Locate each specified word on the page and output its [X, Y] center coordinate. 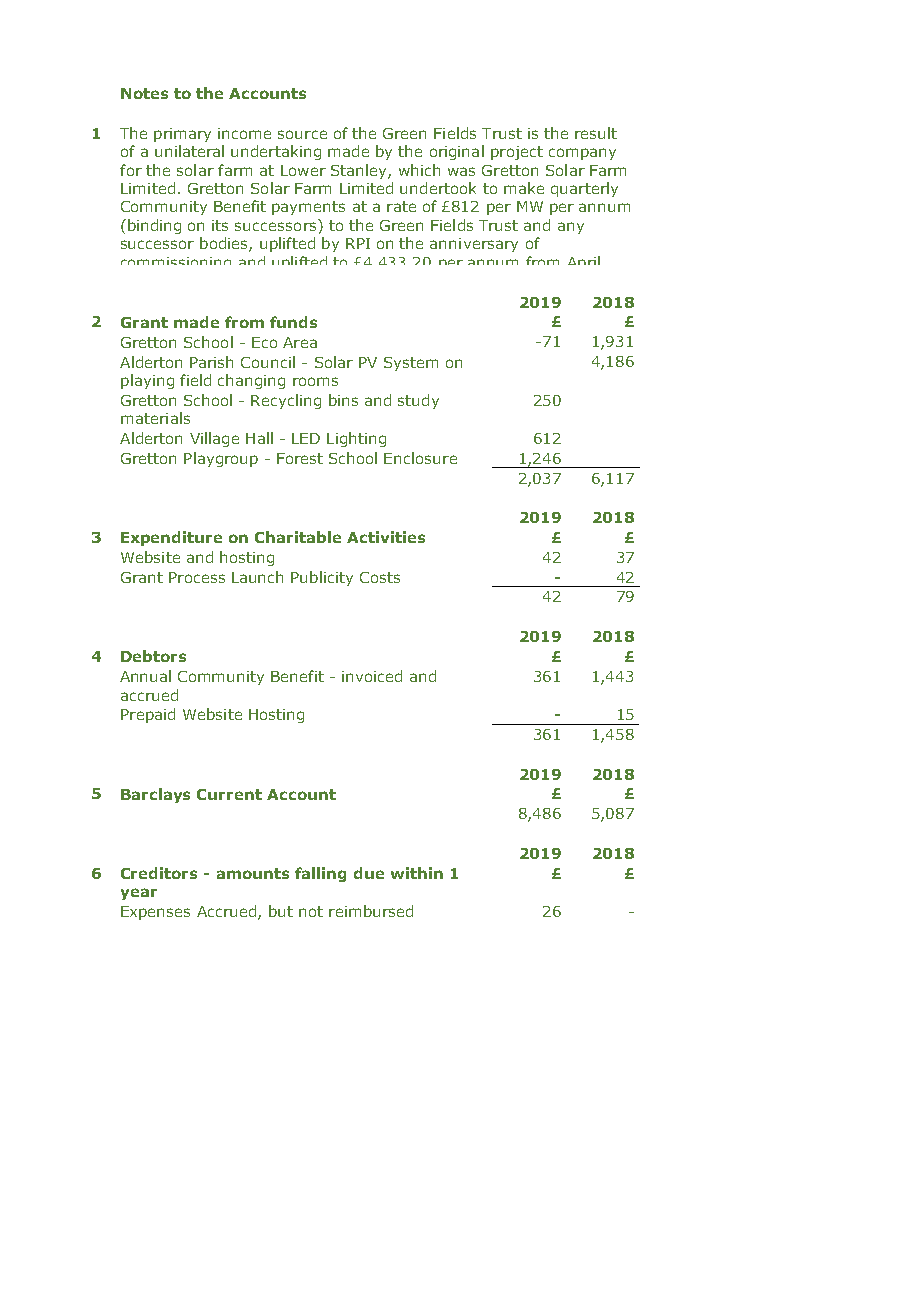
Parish [211, 362]
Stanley [360, 171]
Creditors [159, 873]
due [369, 873]
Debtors [153, 656]
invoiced [372, 676]
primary [182, 135]
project [517, 153]
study [418, 401]
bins [343, 400]
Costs [380, 577]
